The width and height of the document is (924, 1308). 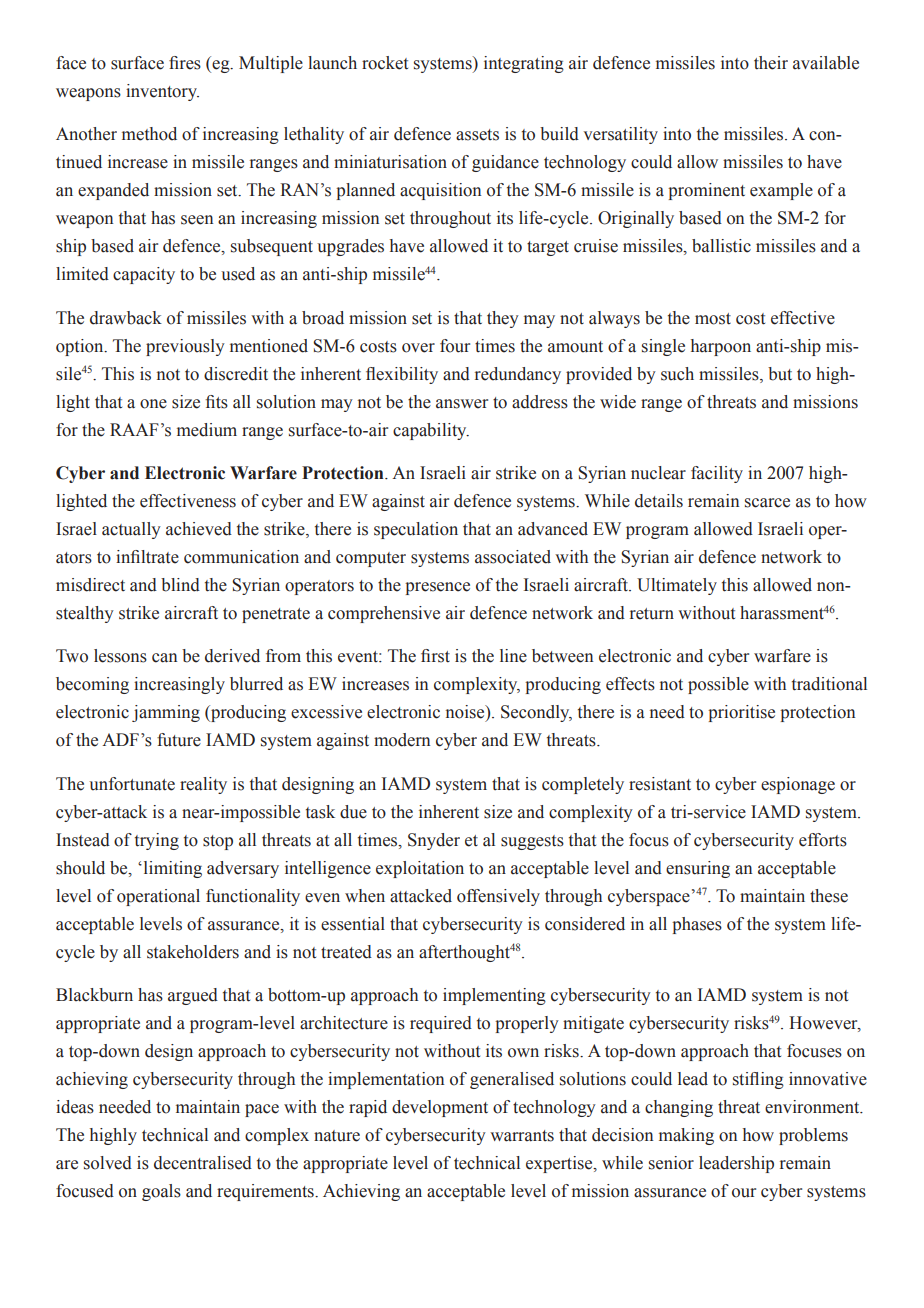 What do you see at coordinates (771, 63) in the document?
I see `their` at bounding box center [771, 63].
